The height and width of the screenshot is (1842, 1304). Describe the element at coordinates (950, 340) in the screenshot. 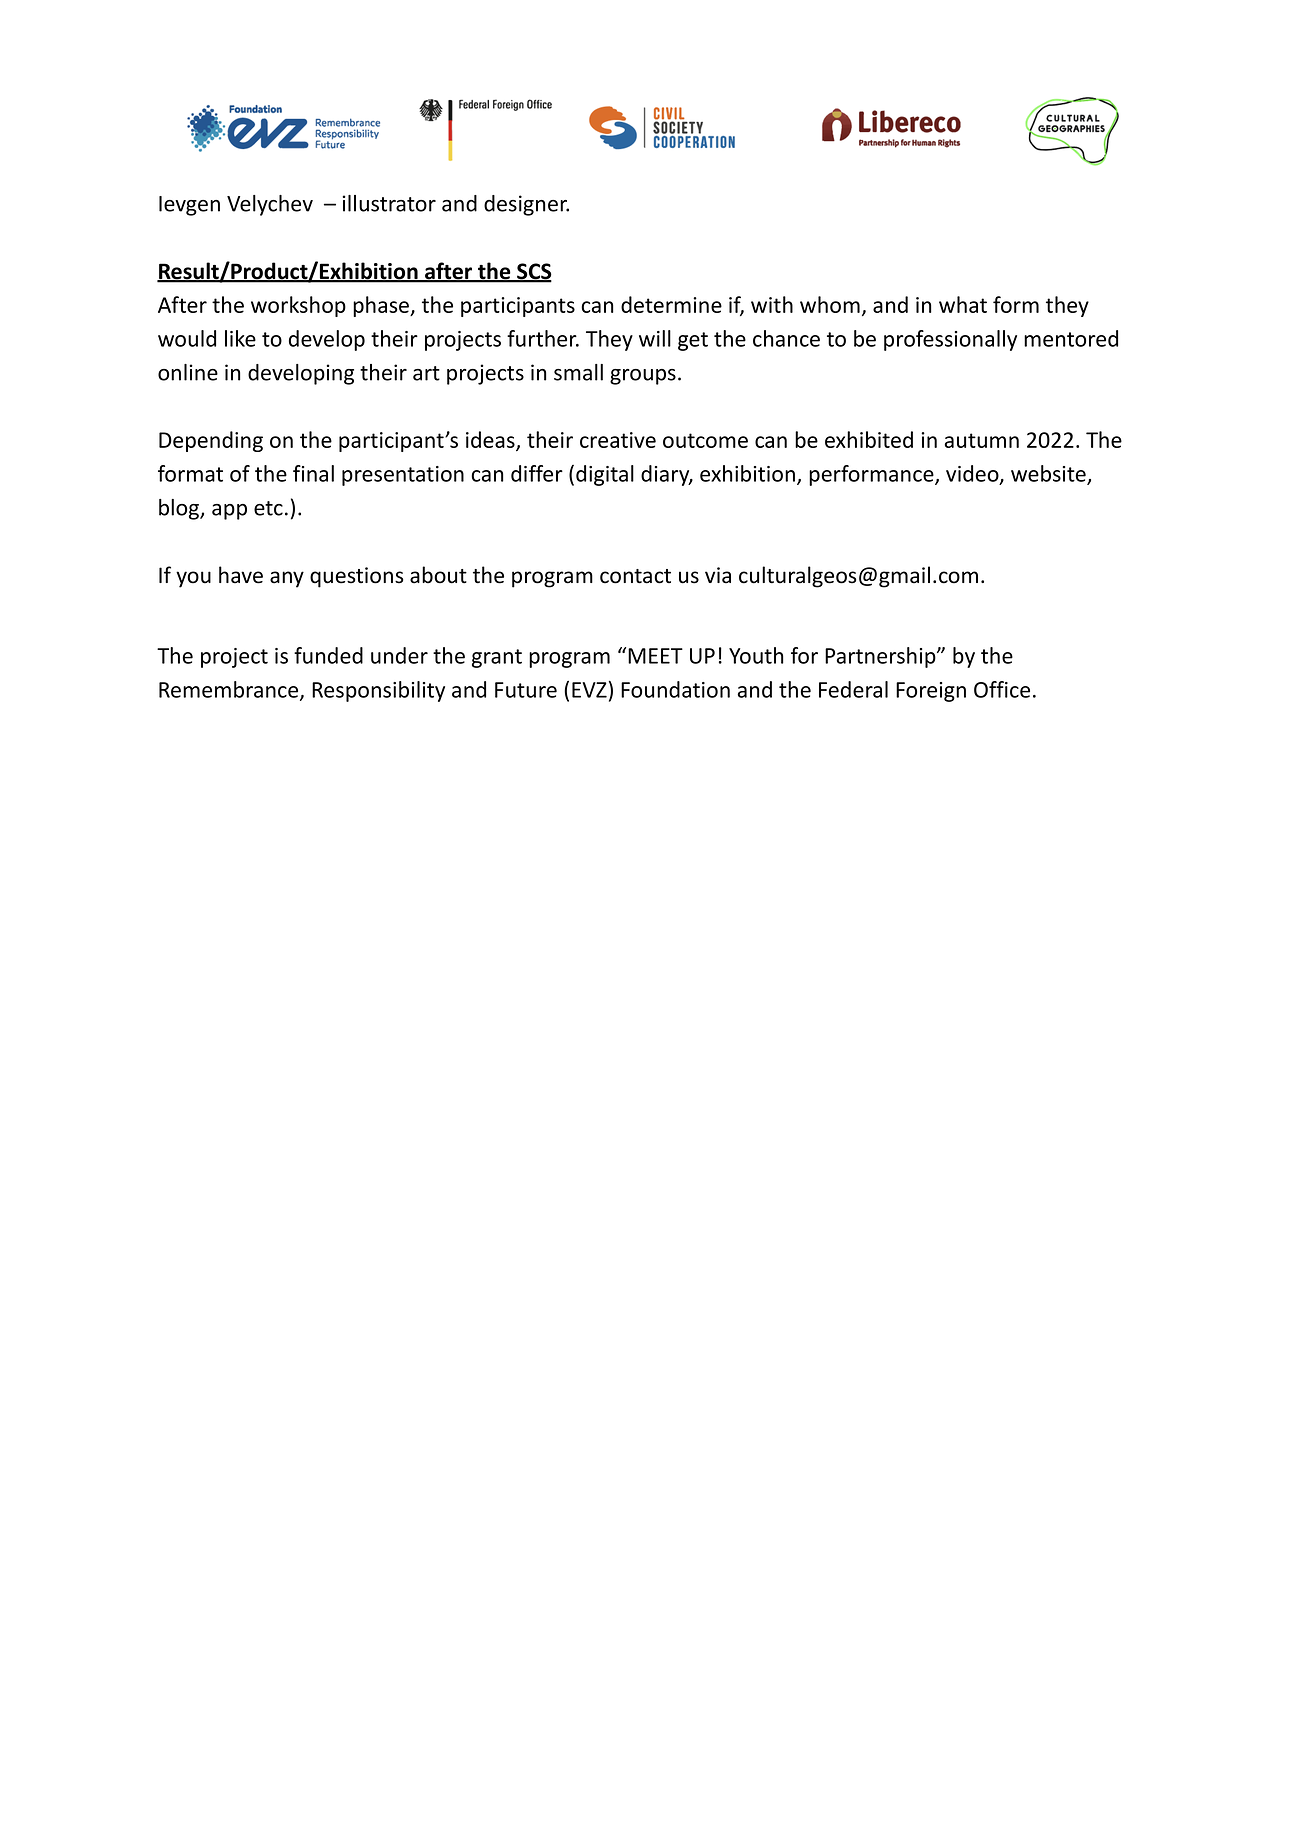

I see `professionally` at that location.
